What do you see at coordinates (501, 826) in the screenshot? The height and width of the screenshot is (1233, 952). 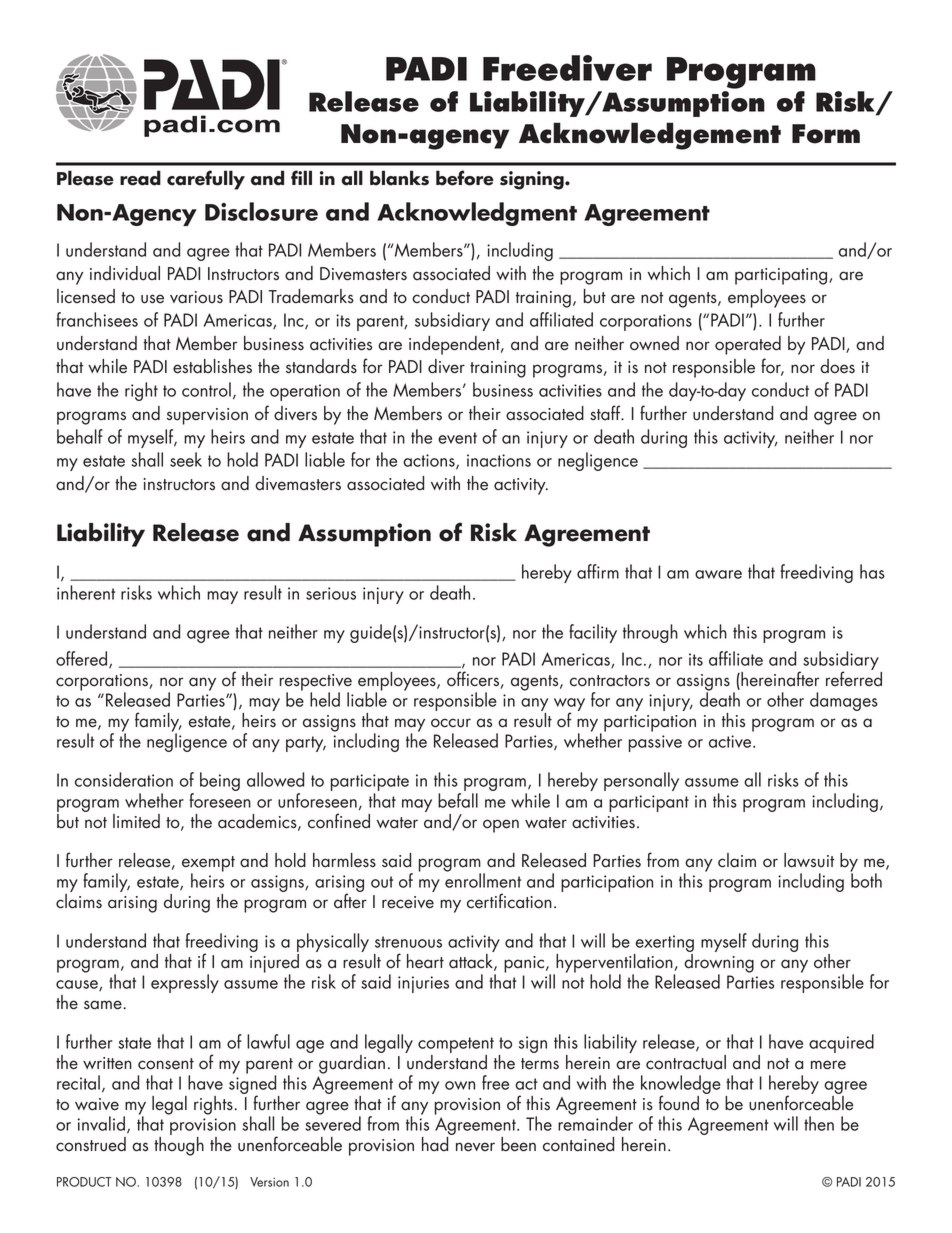 I see `open` at bounding box center [501, 826].
